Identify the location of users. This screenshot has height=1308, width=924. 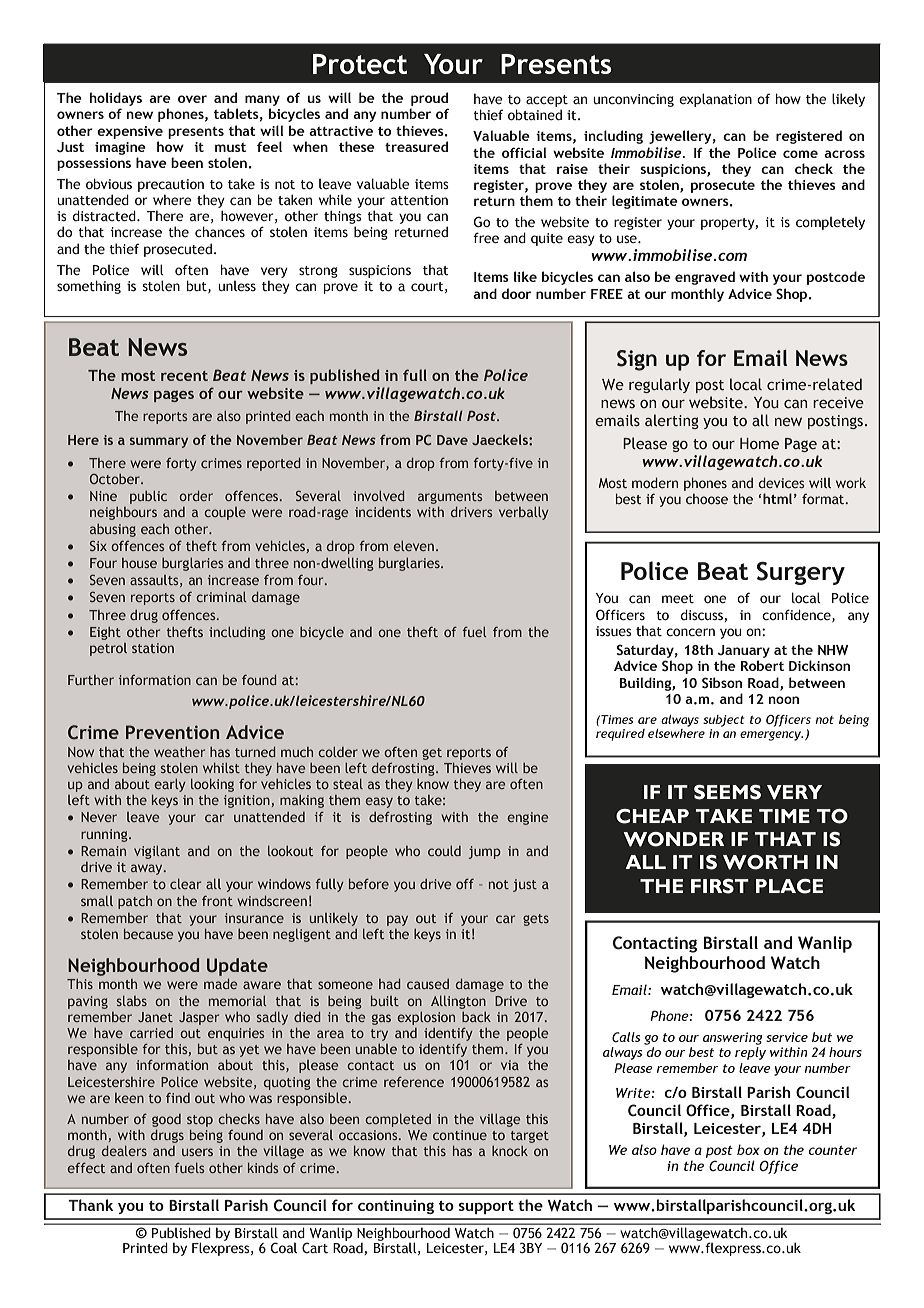
(197, 1152).
